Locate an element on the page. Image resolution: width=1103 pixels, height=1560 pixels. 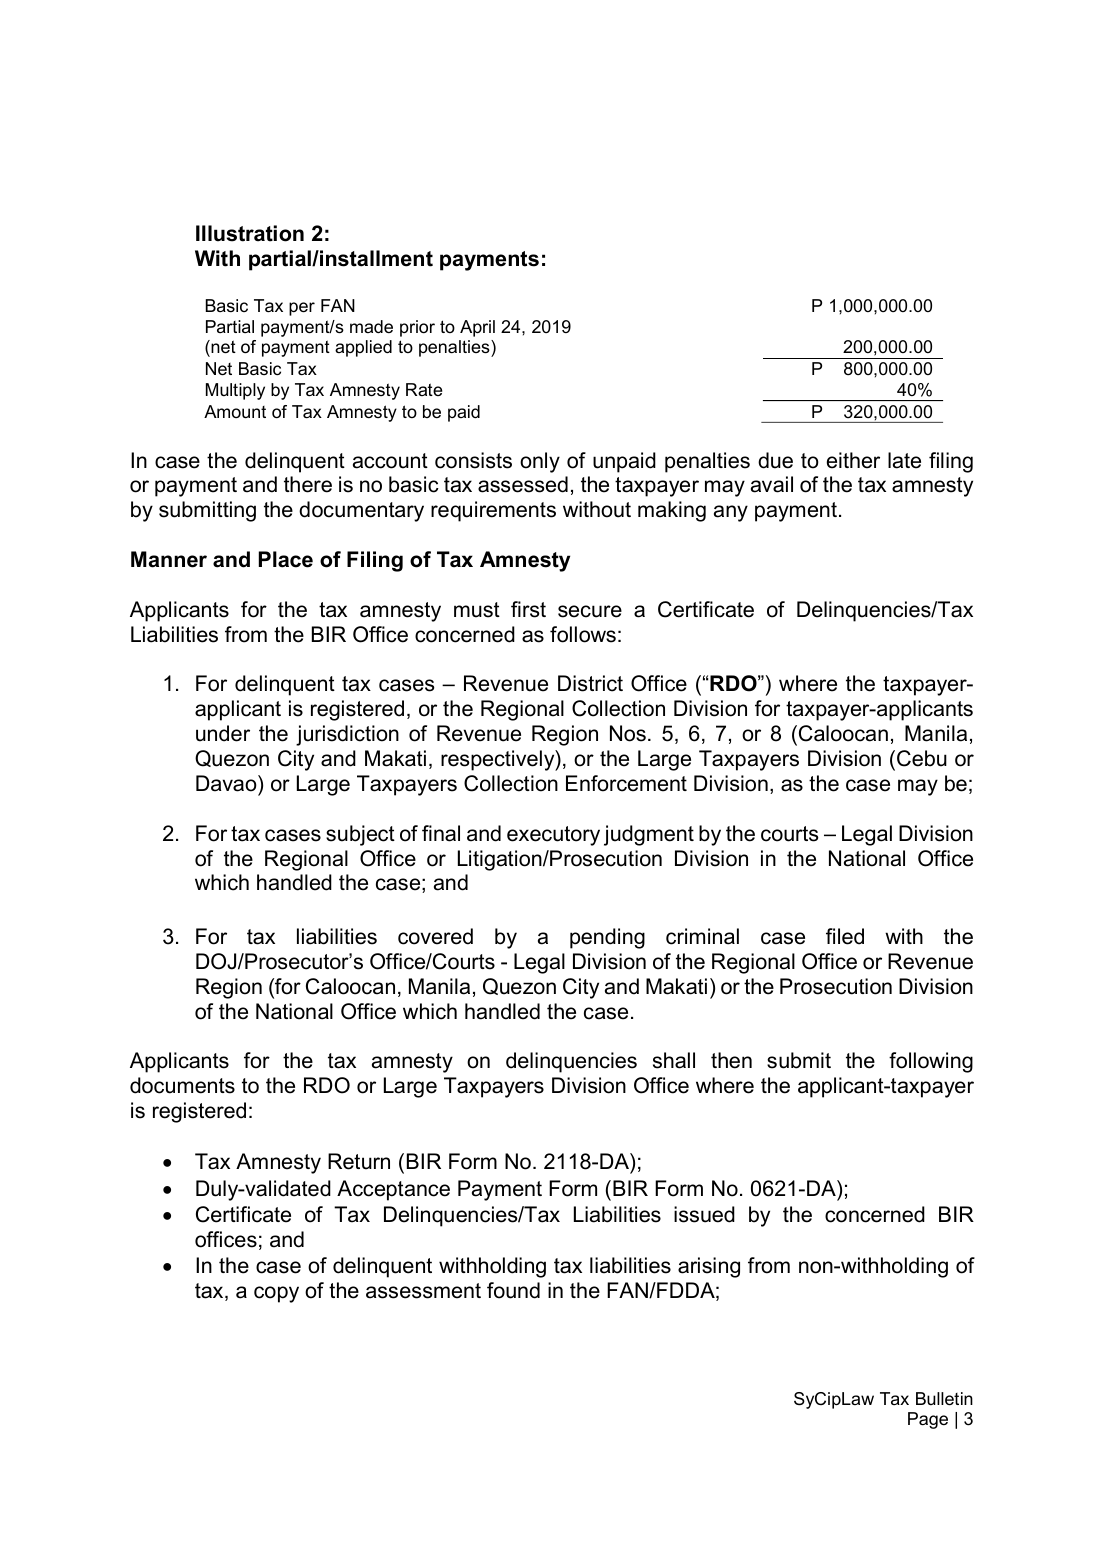
either is located at coordinates (853, 460).
